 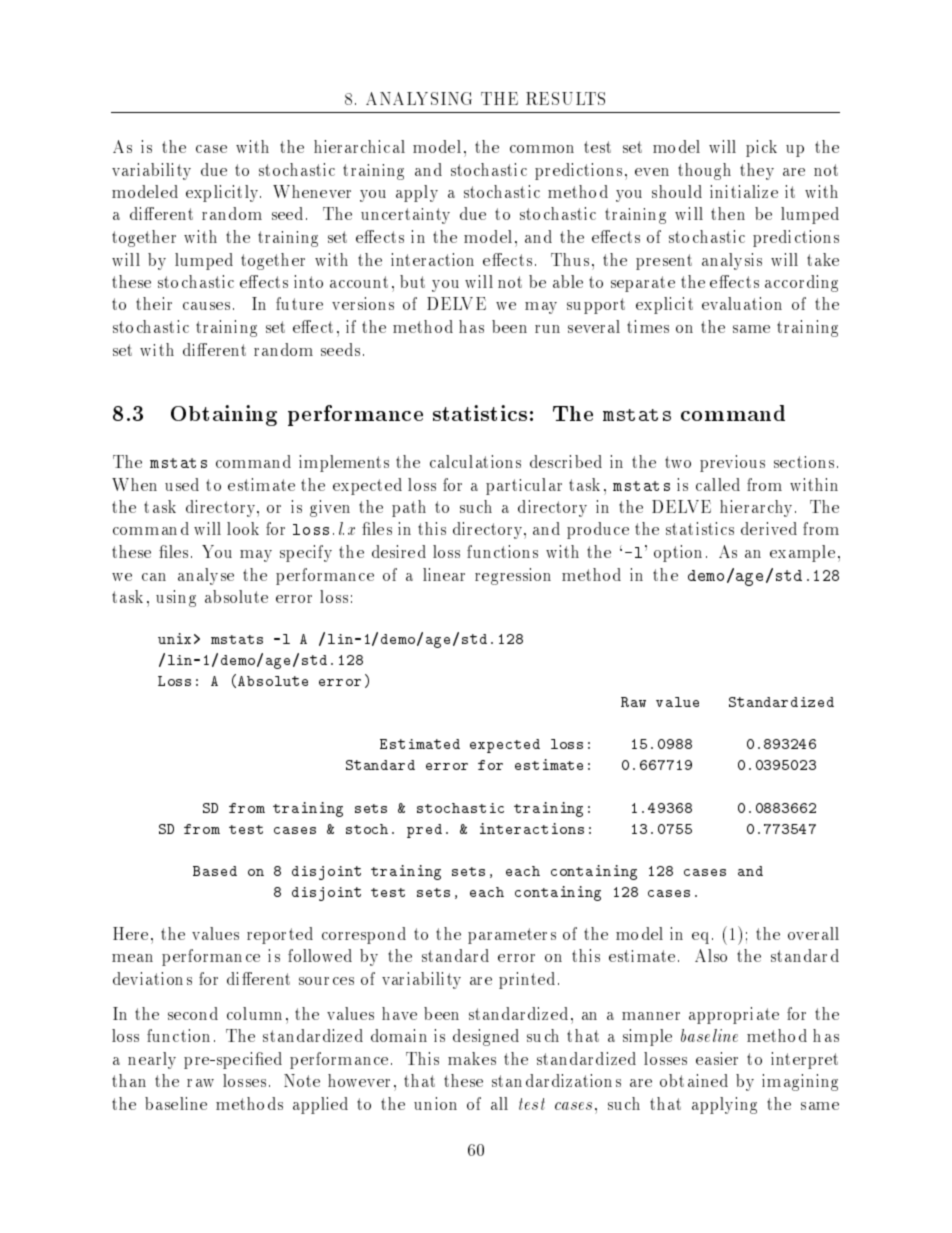 I want to click on hierarchical, so click(x=359, y=146).
